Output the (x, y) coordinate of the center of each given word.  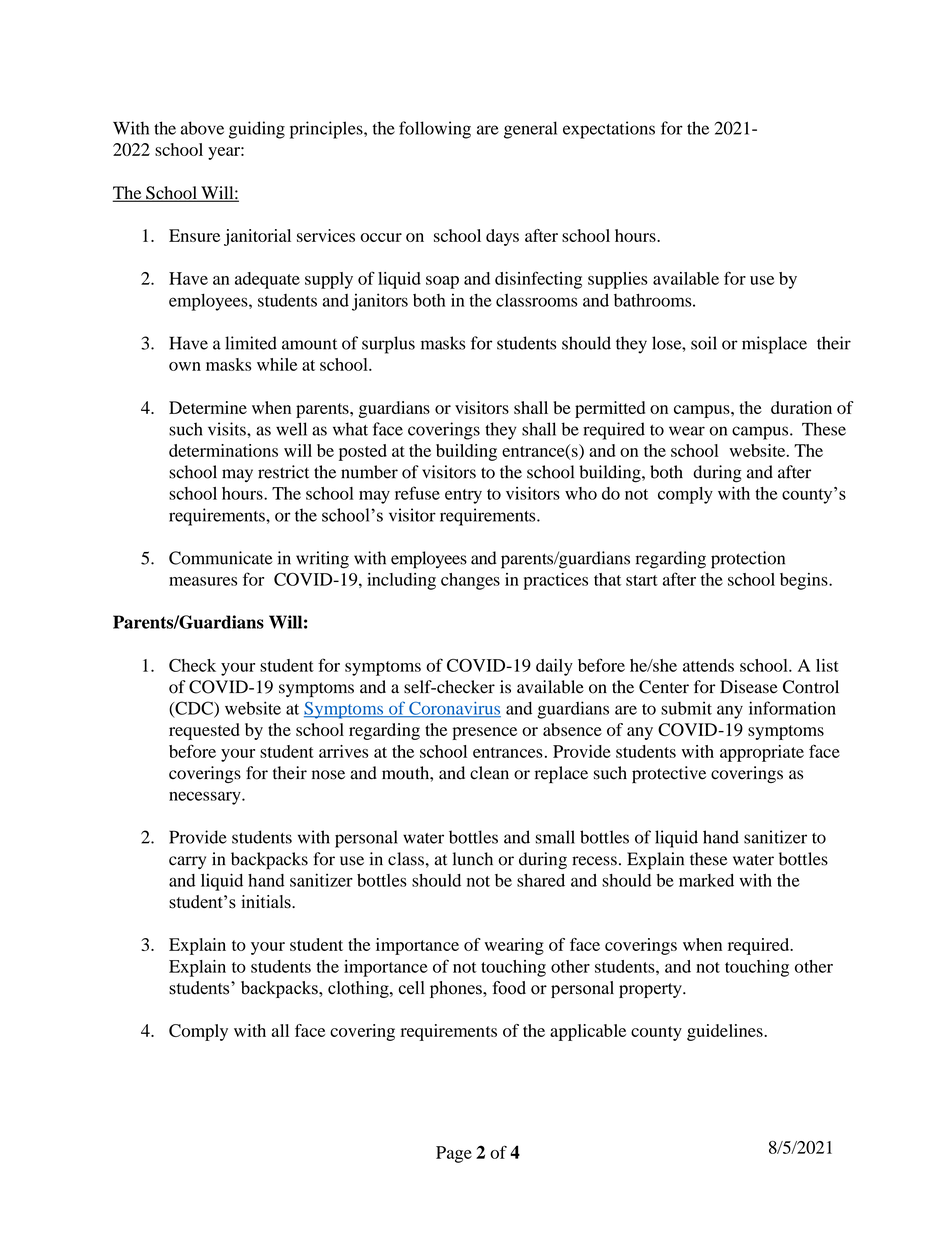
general (530, 130)
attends (708, 665)
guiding (257, 130)
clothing (359, 989)
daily (554, 667)
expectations (609, 130)
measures (203, 581)
